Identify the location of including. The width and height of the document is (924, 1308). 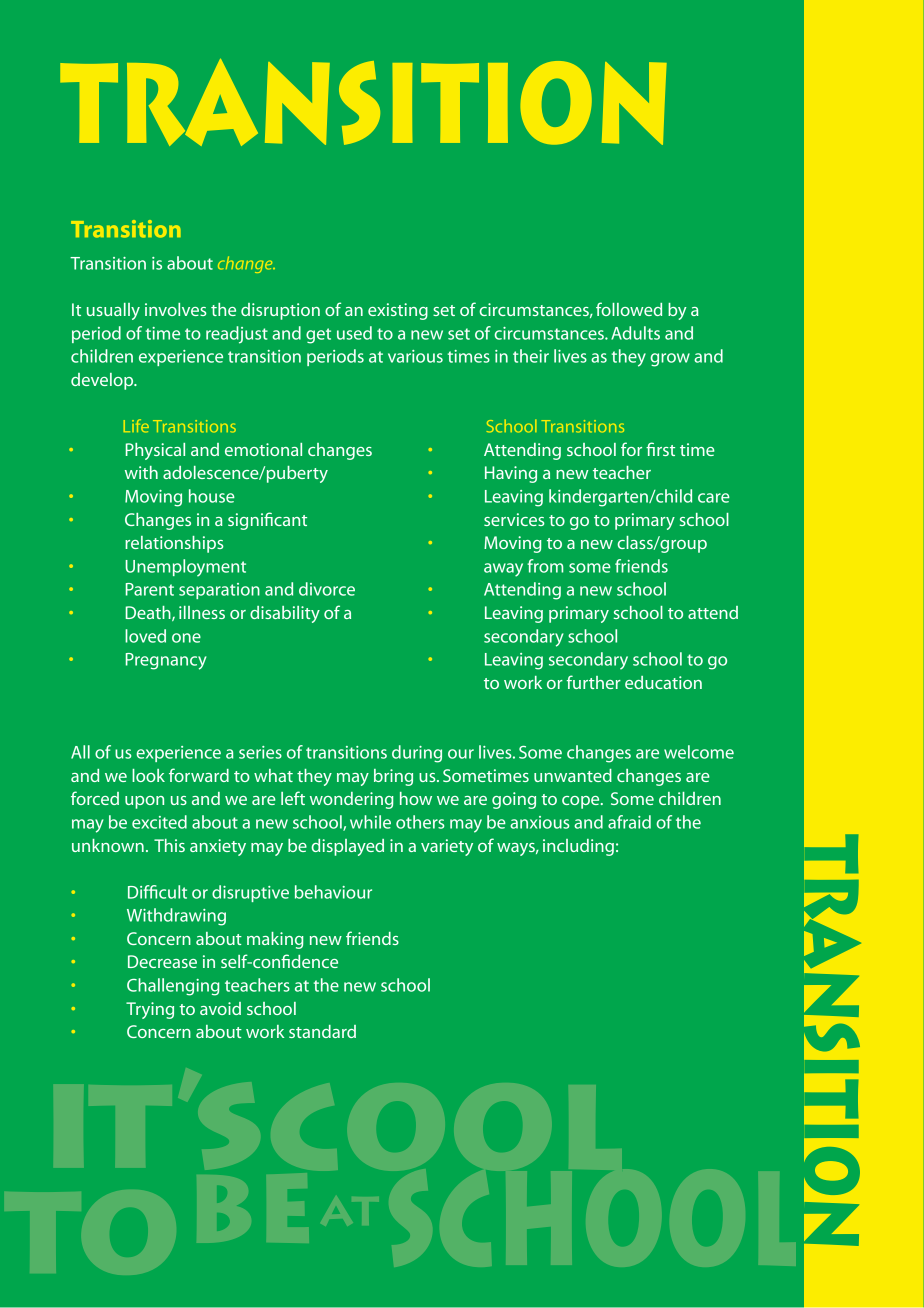
(578, 847).
